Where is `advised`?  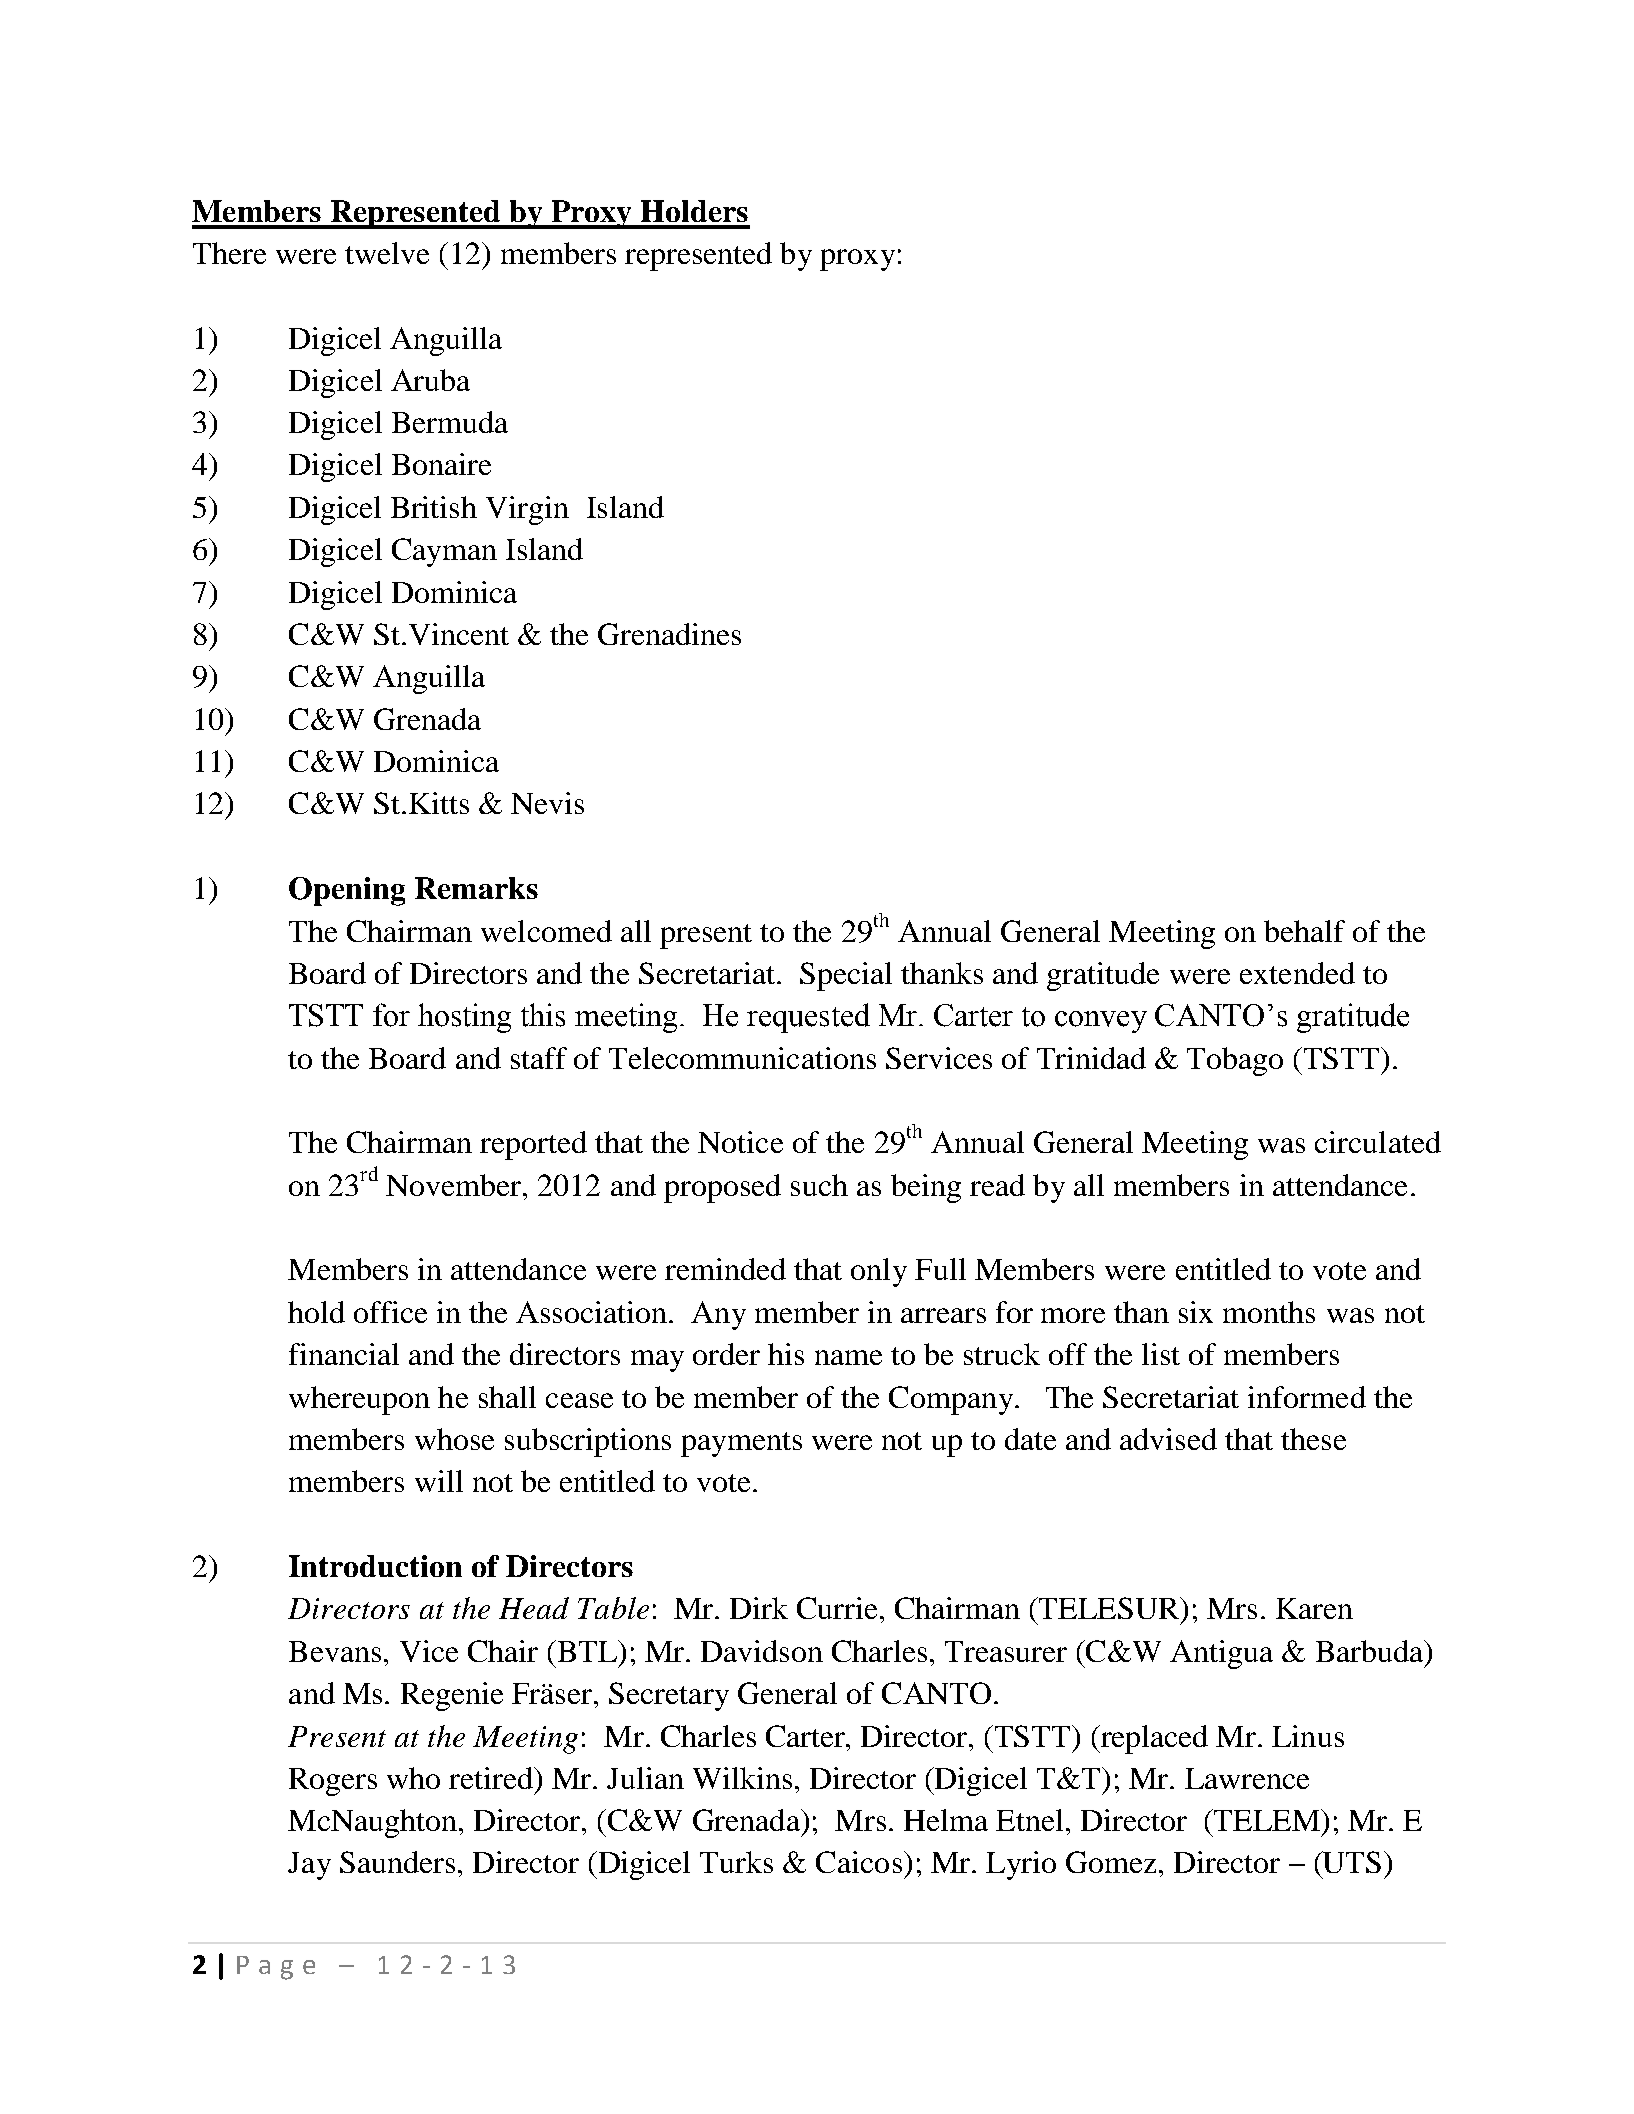 advised is located at coordinates (1168, 1439).
